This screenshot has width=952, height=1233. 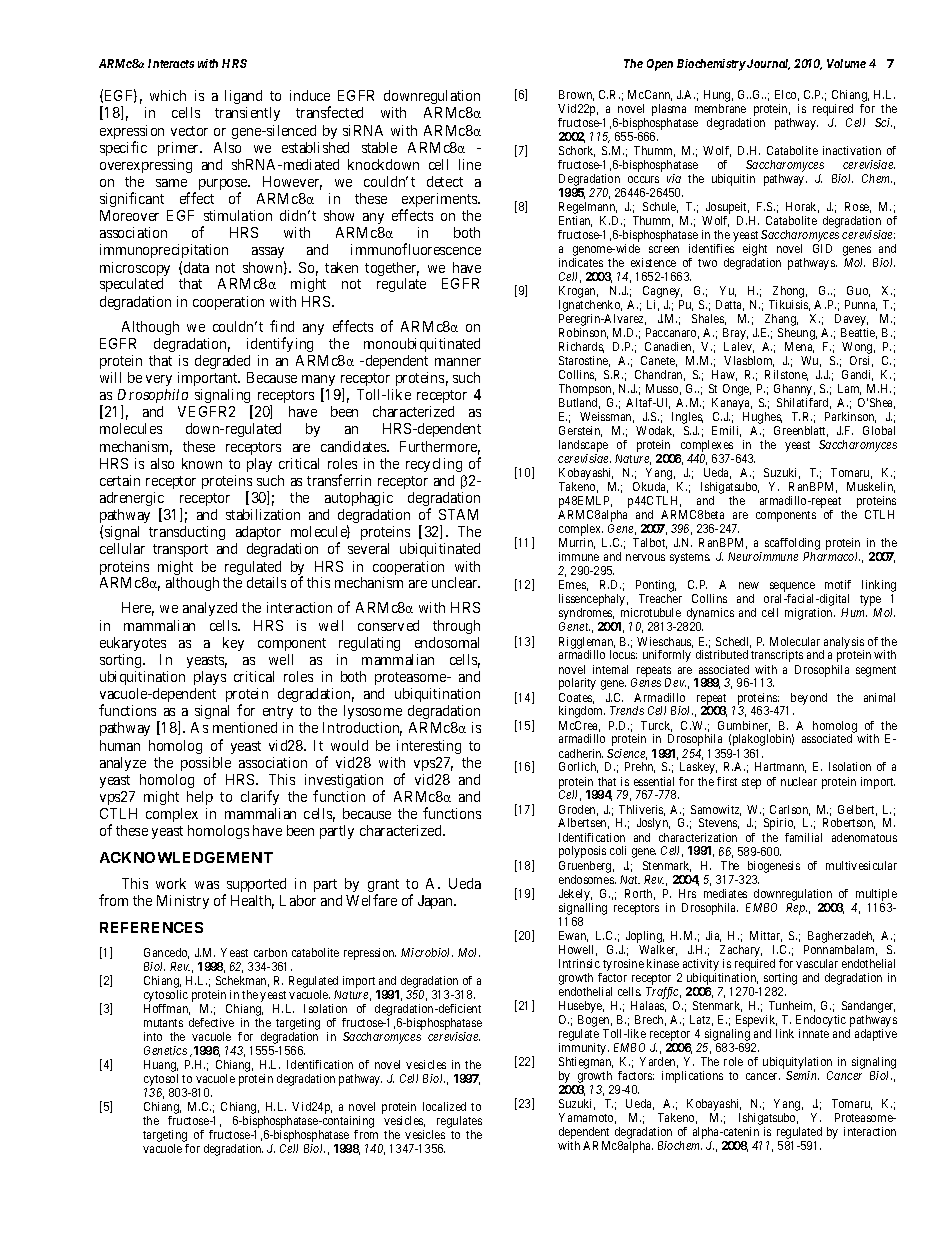 I want to click on sequence, so click(x=792, y=588).
